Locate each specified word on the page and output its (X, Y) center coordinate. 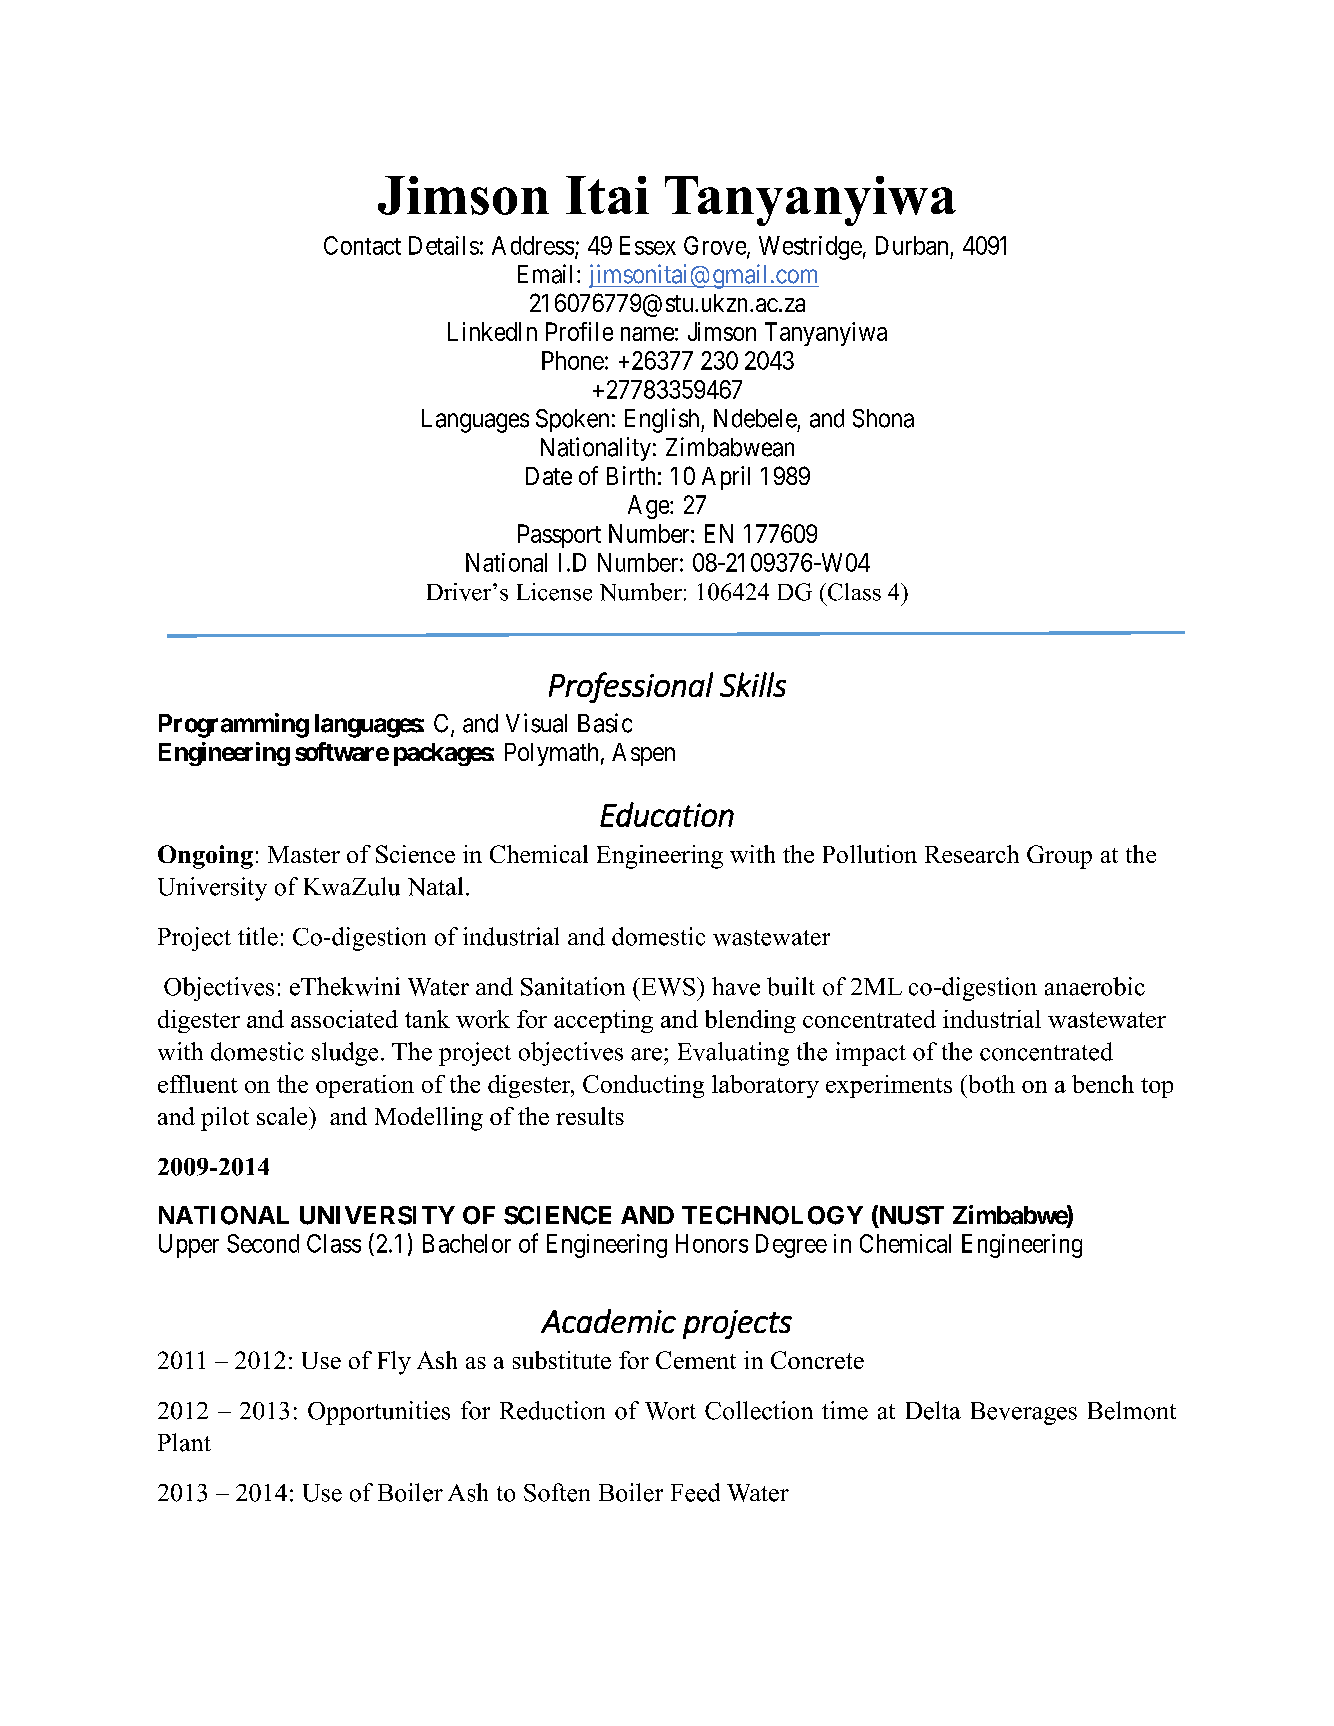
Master (304, 854)
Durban (912, 245)
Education (667, 814)
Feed (695, 1492)
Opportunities (379, 1413)
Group (1059, 857)
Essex (648, 245)
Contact (362, 245)
